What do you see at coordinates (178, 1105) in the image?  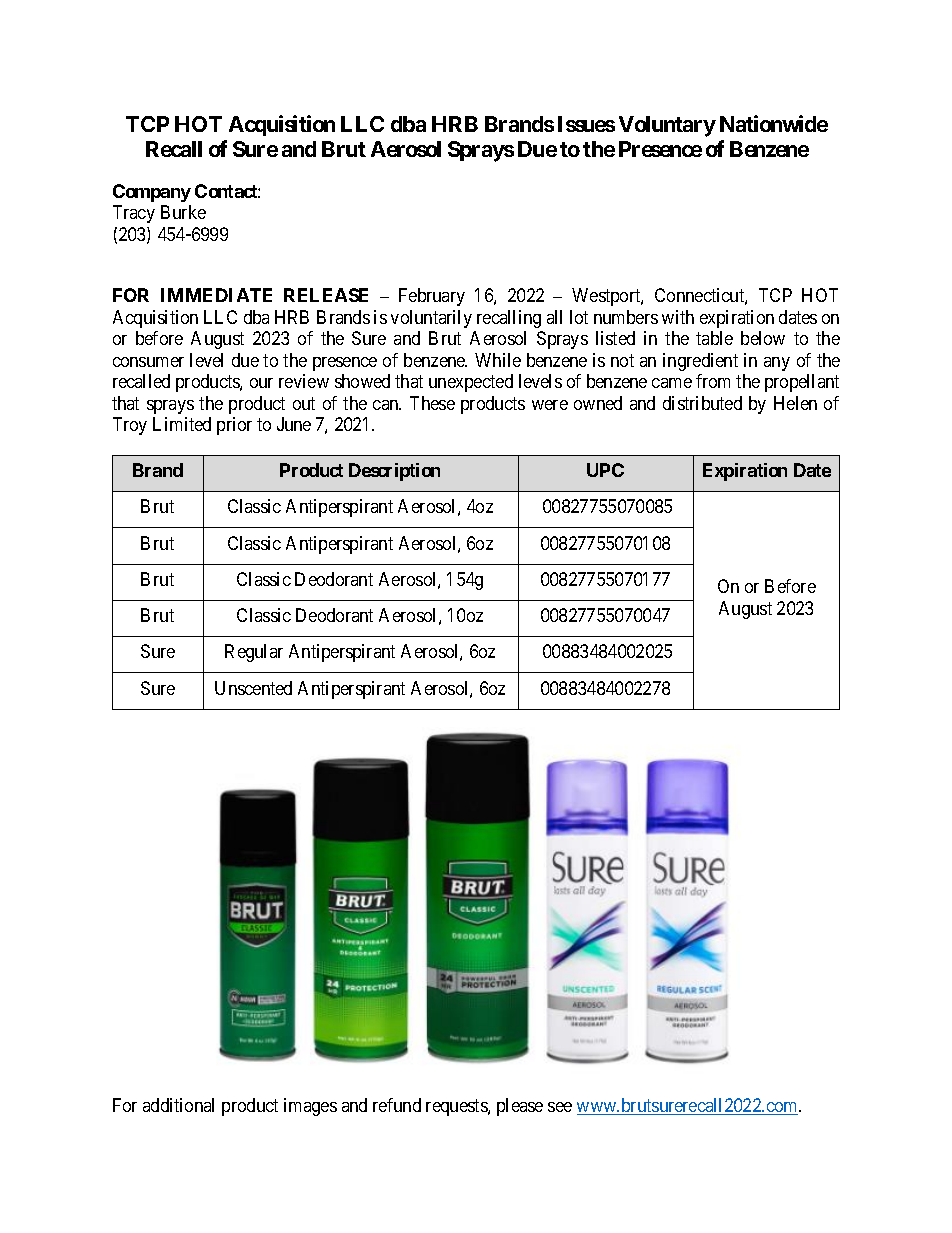 I see `additional` at bounding box center [178, 1105].
